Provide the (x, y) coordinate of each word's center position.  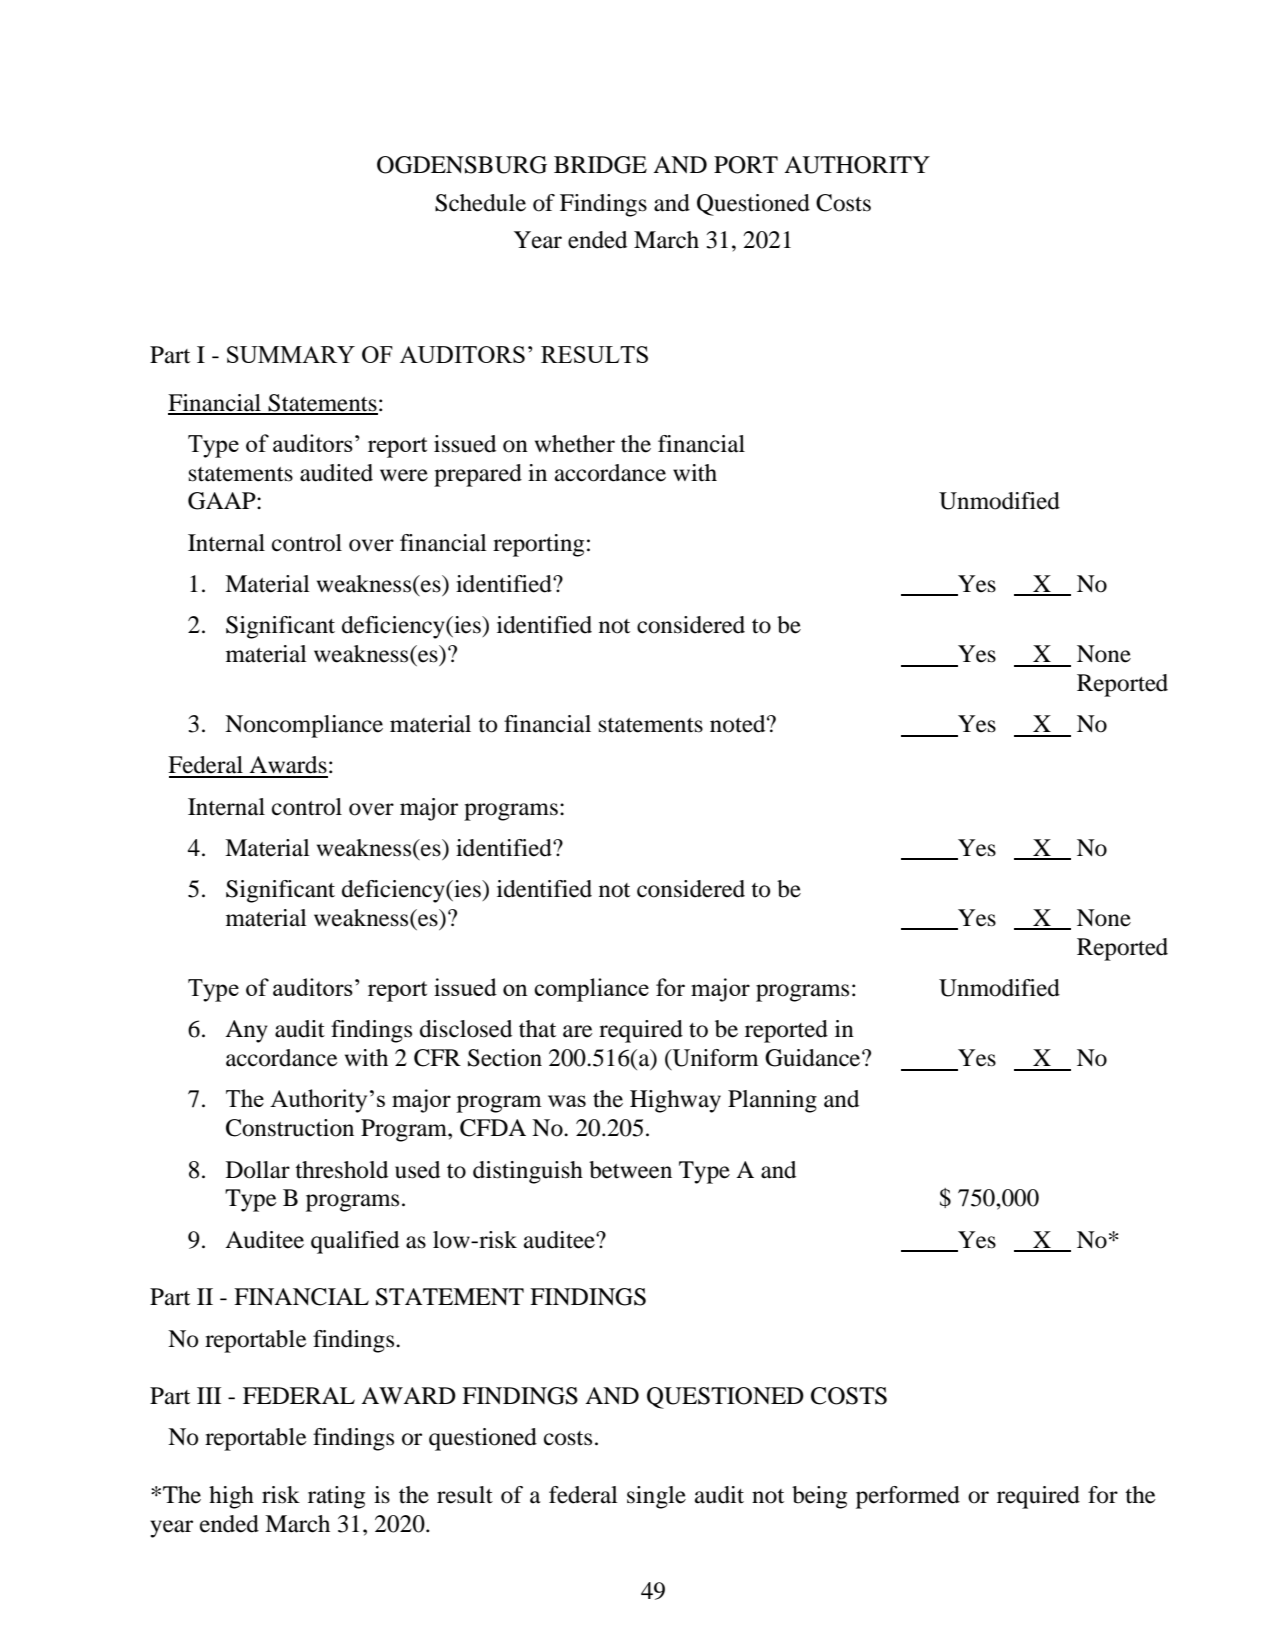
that (537, 1029)
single (656, 1497)
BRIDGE (600, 165)
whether (575, 444)
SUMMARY (291, 354)
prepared (478, 475)
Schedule (480, 203)
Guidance (814, 1058)
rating (336, 1497)
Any (246, 1031)
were (404, 475)
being (819, 1497)
